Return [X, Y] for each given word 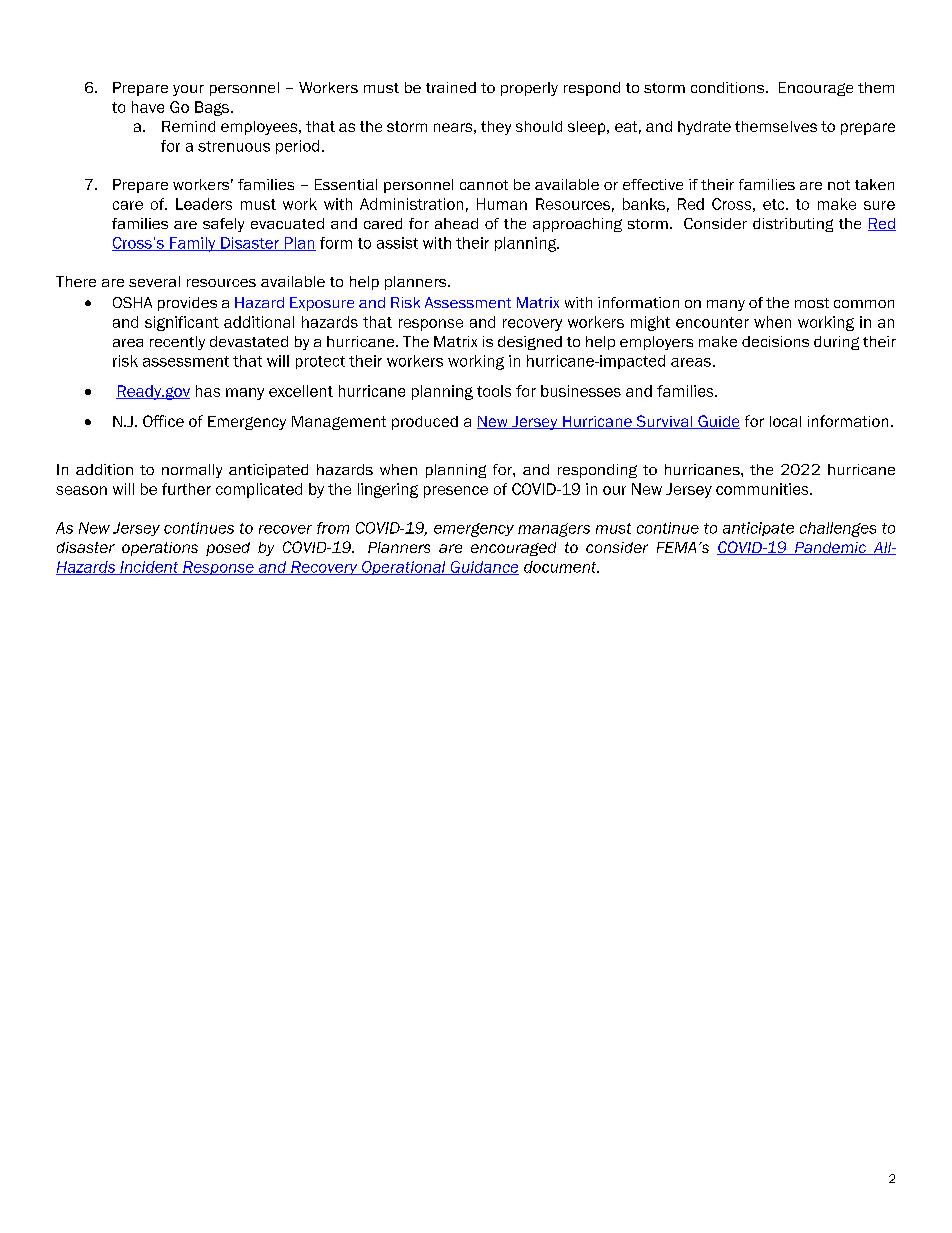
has [208, 391]
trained [451, 87]
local [785, 421]
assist [397, 243]
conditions [729, 87]
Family [193, 244]
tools [494, 391]
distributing [793, 225]
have [148, 107]
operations [160, 549]
